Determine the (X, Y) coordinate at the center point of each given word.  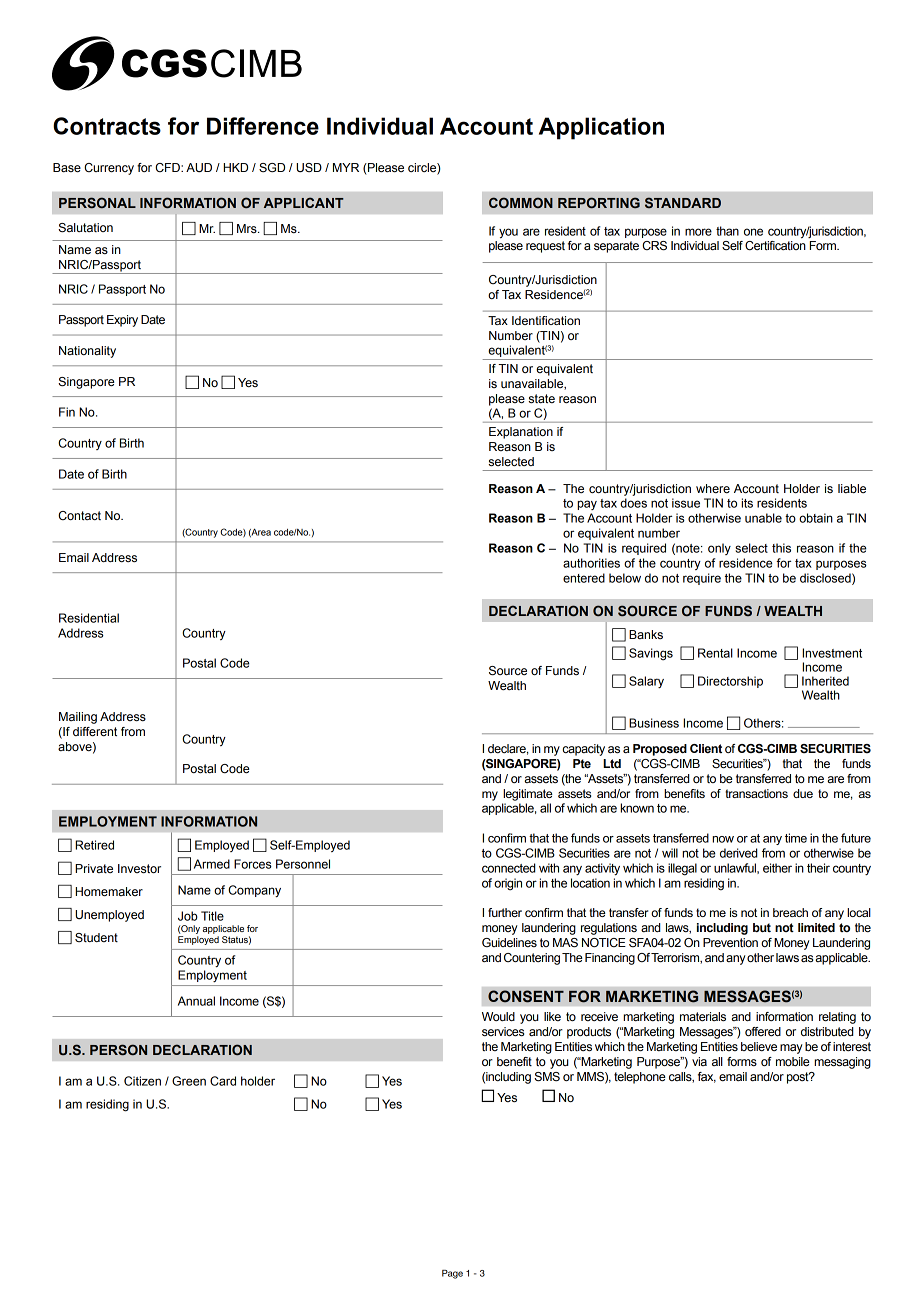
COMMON (521, 202)
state (542, 399)
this (781, 548)
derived (738, 853)
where (713, 488)
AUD (199, 168)
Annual (196, 1001)
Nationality (87, 352)
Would (498, 1016)
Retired (94, 845)
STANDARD (683, 202)
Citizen (142, 1081)
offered (763, 1032)
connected (508, 868)
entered (584, 578)
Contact (79, 516)
